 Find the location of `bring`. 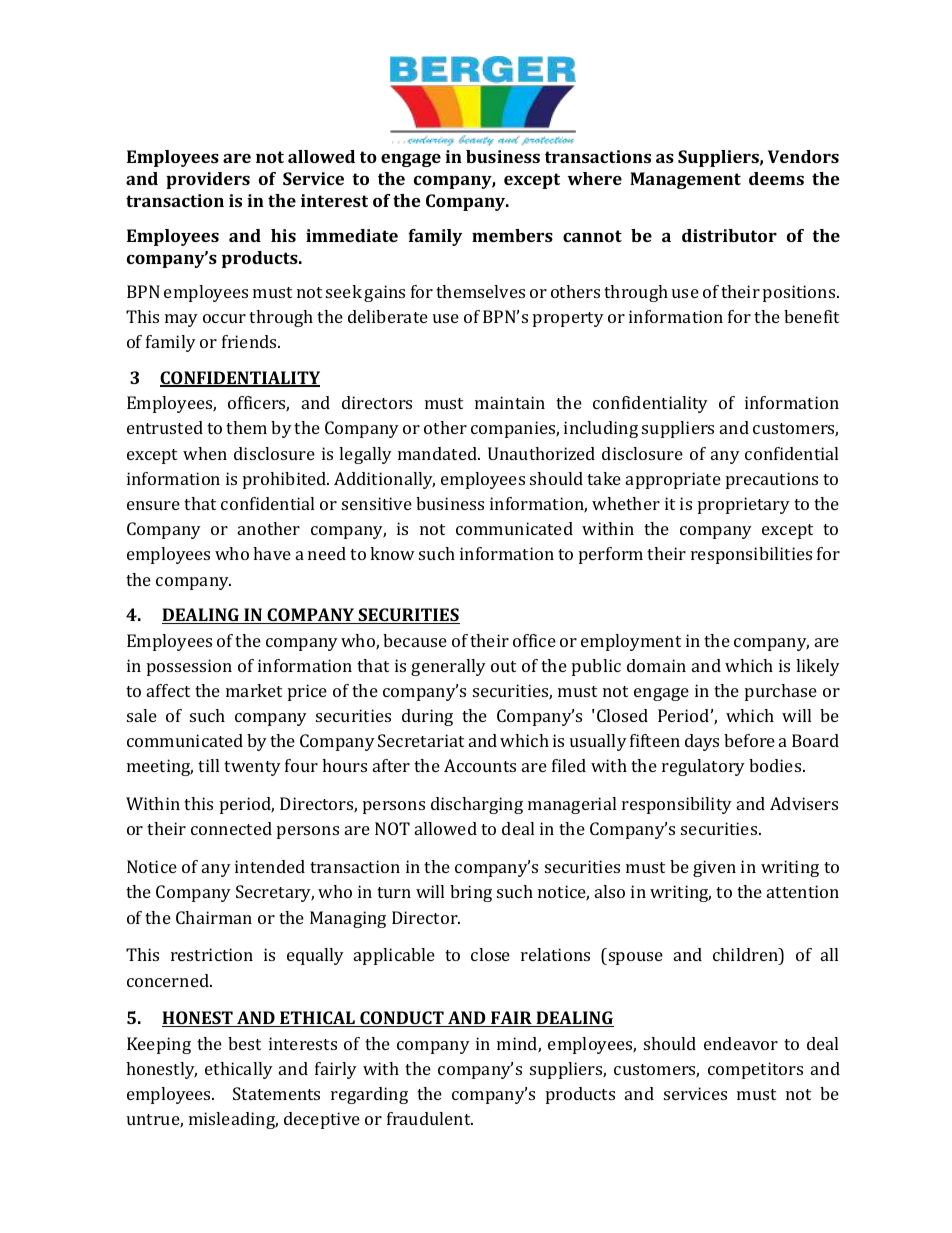

bring is located at coordinates (471, 893).
